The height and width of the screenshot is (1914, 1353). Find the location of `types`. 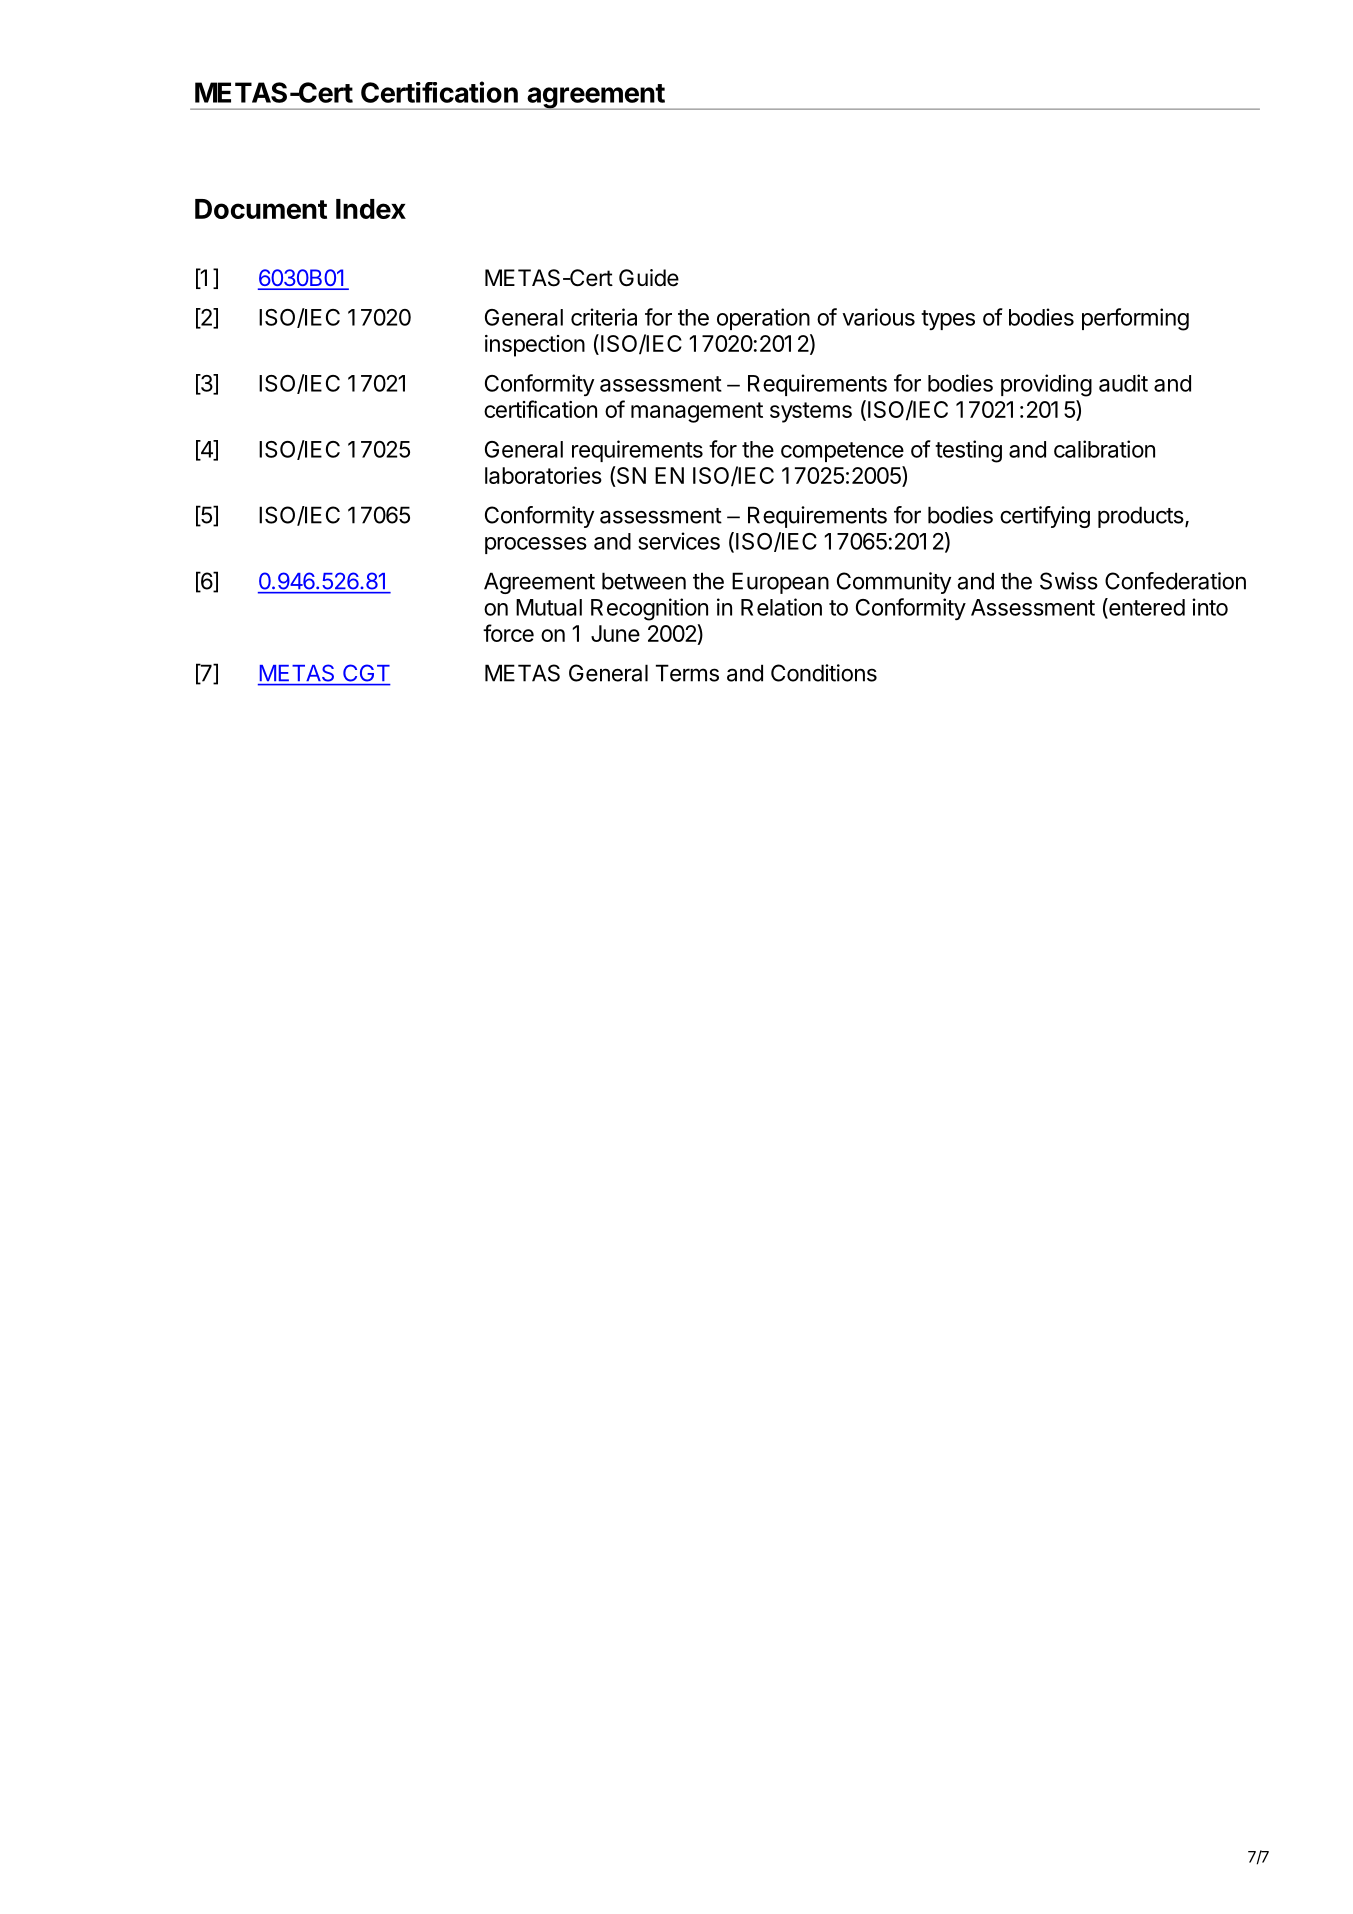

types is located at coordinates (948, 320).
